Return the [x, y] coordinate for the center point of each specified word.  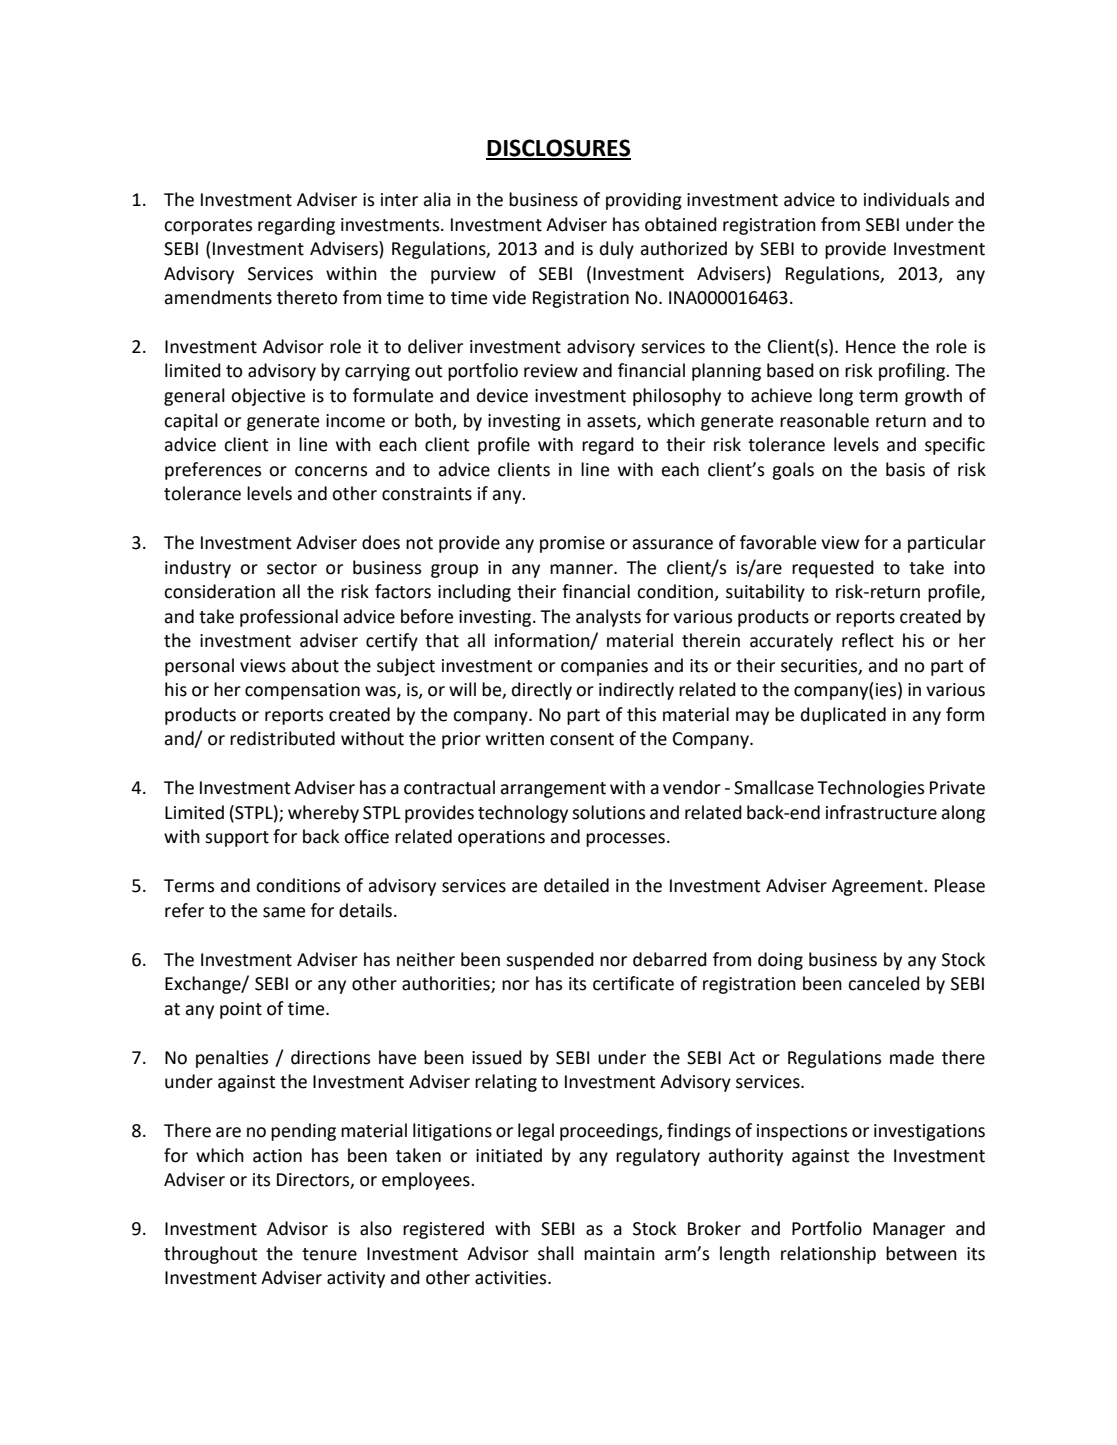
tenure [329, 1254]
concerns [331, 471]
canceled [884, 983]
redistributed [282, 738]
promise [572, 544]
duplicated [843, 716]
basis [905, 469]
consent [582, 739]
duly [617, 250]
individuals [906, 199]
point [241, 1010]
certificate [633, 983]
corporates [208, 227]
